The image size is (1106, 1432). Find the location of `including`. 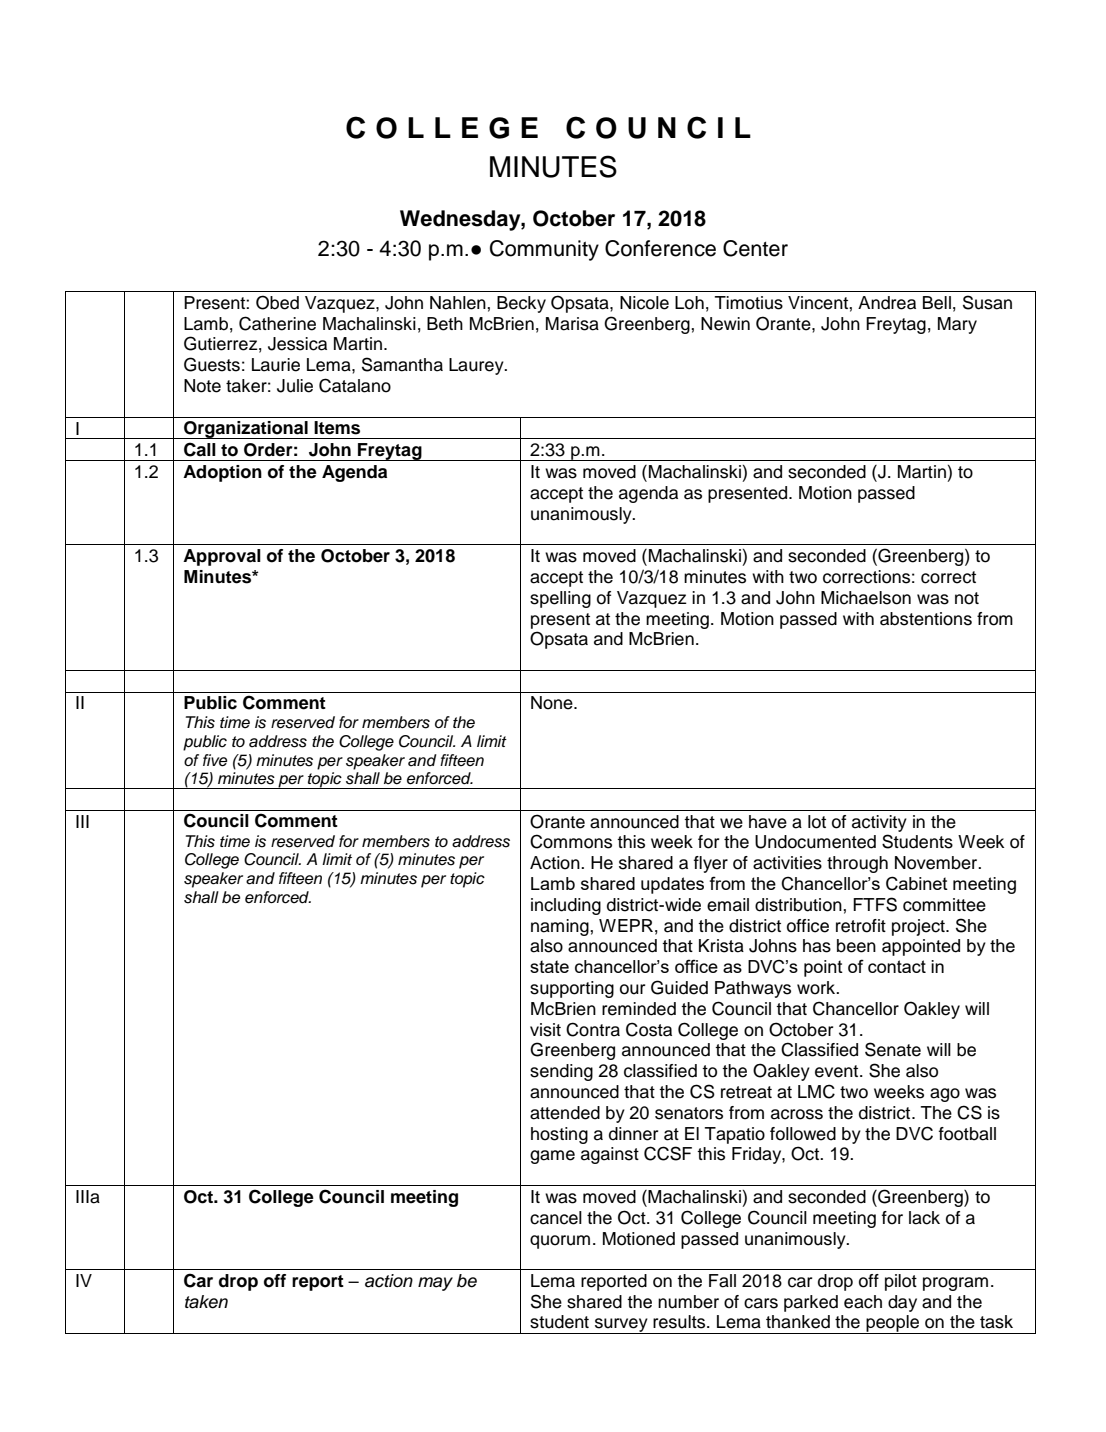

including is located at coordinates (566, 906).
